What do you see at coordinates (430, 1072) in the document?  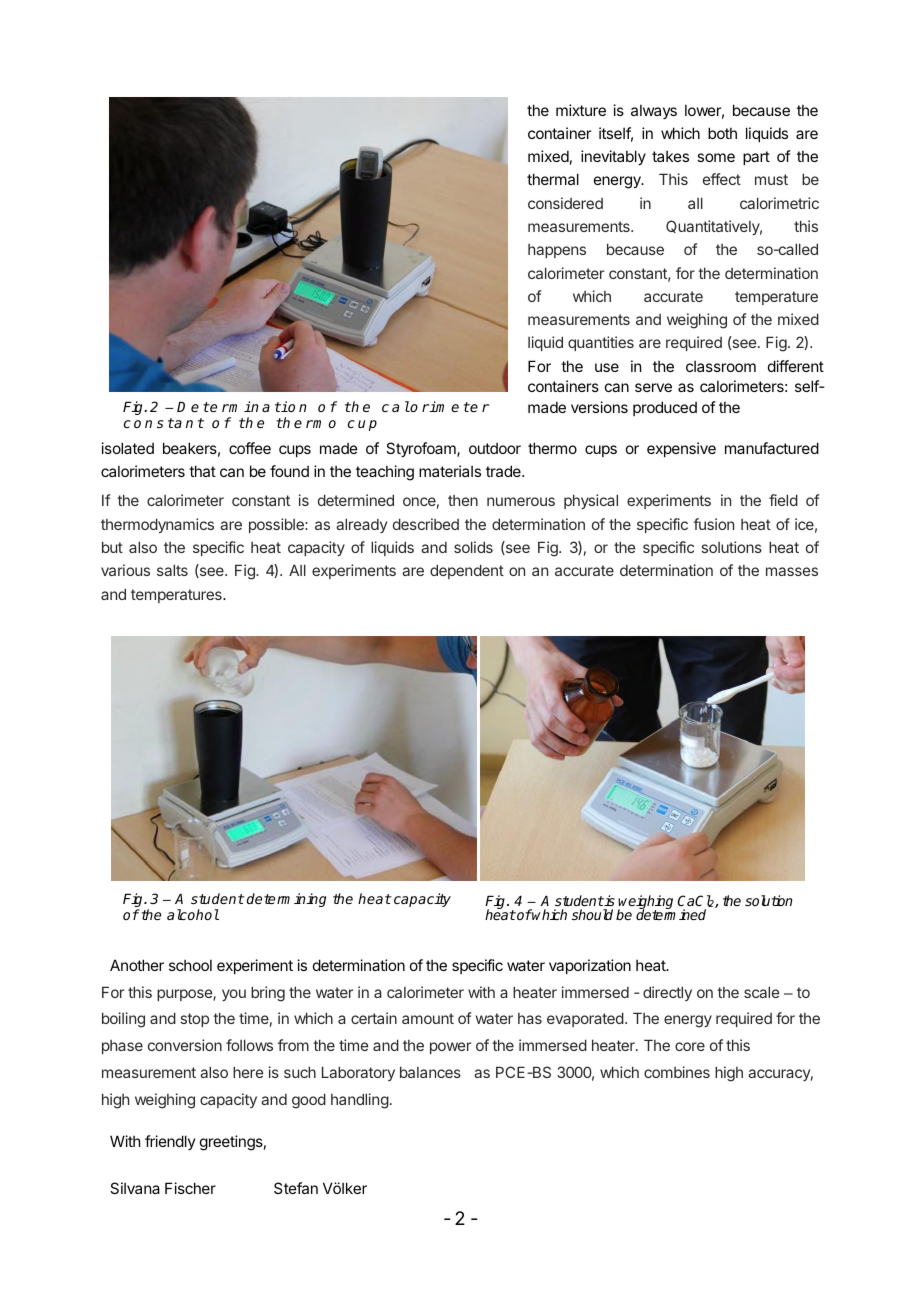 I see `balances` at bounding box center [430, 1072].
